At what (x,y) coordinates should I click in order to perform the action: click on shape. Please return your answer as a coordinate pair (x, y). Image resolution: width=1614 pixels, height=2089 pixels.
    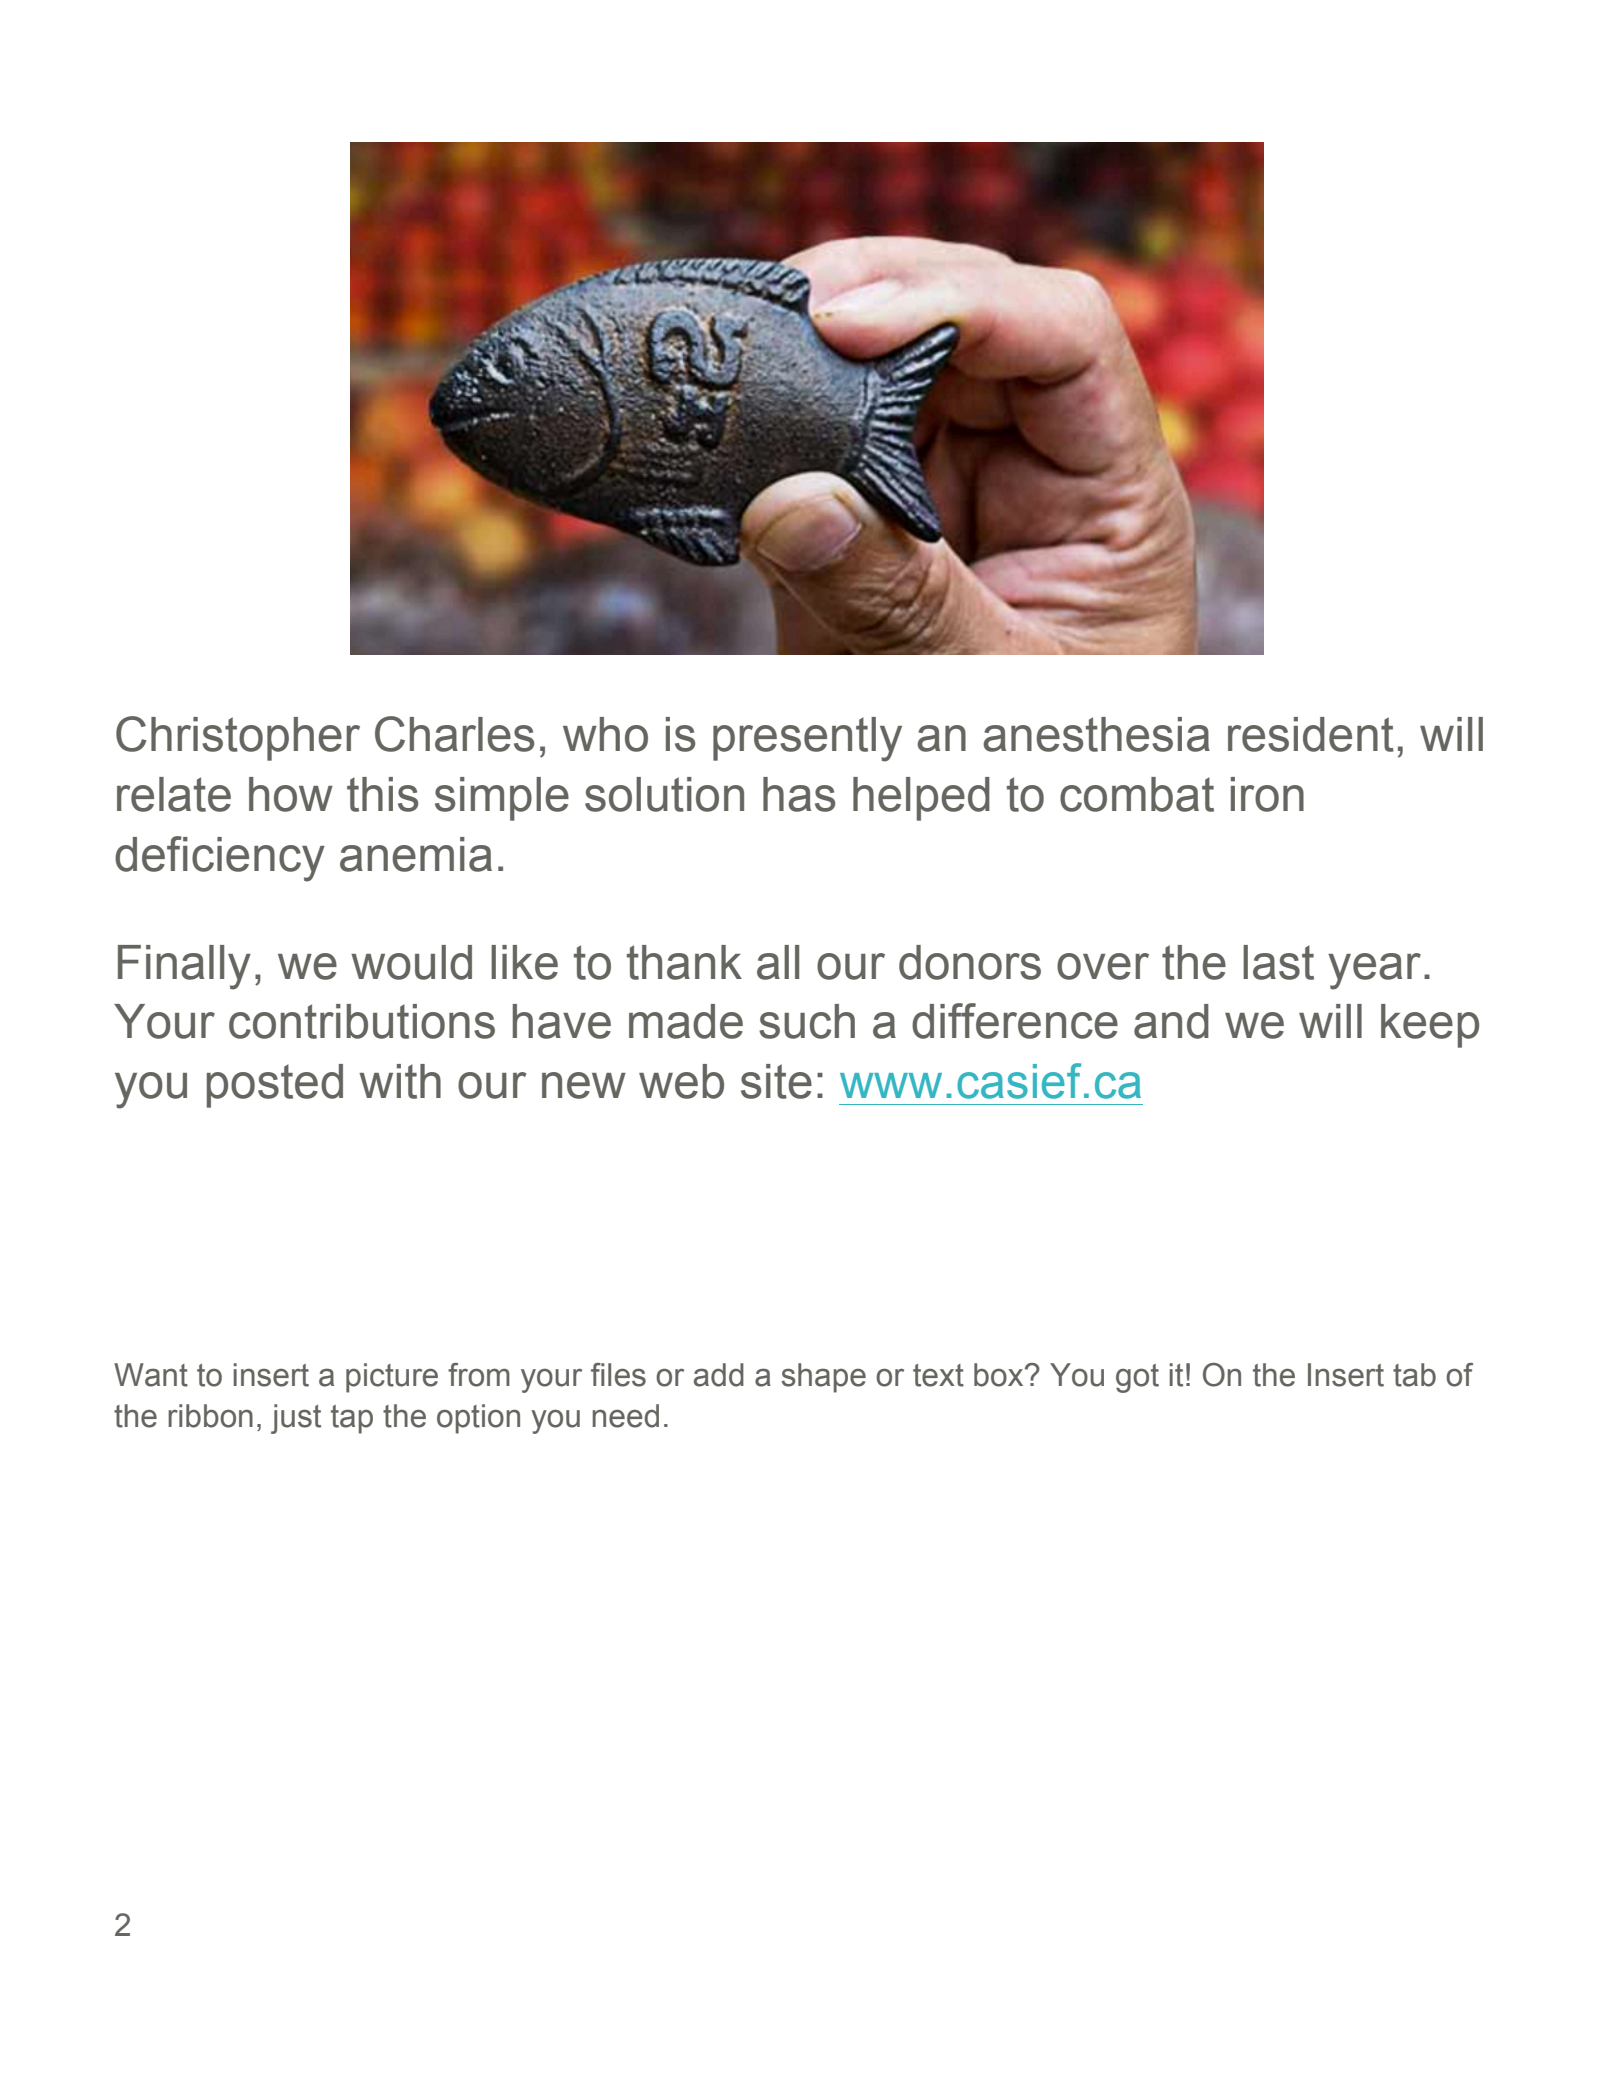
    Looking at the image, I should click on (823, 1378).
